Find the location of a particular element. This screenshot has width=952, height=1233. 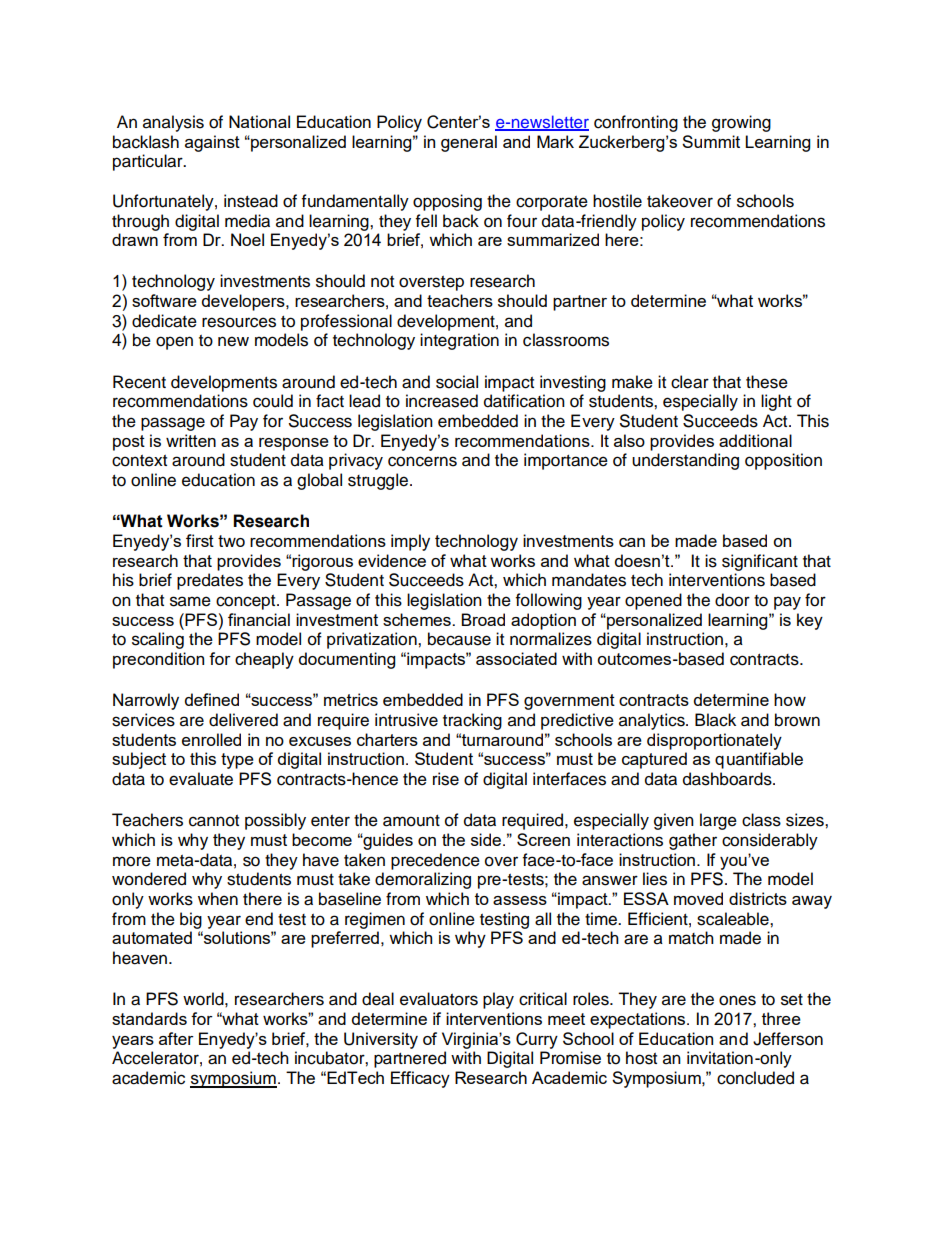

could is located at coordinates (273, 401).
